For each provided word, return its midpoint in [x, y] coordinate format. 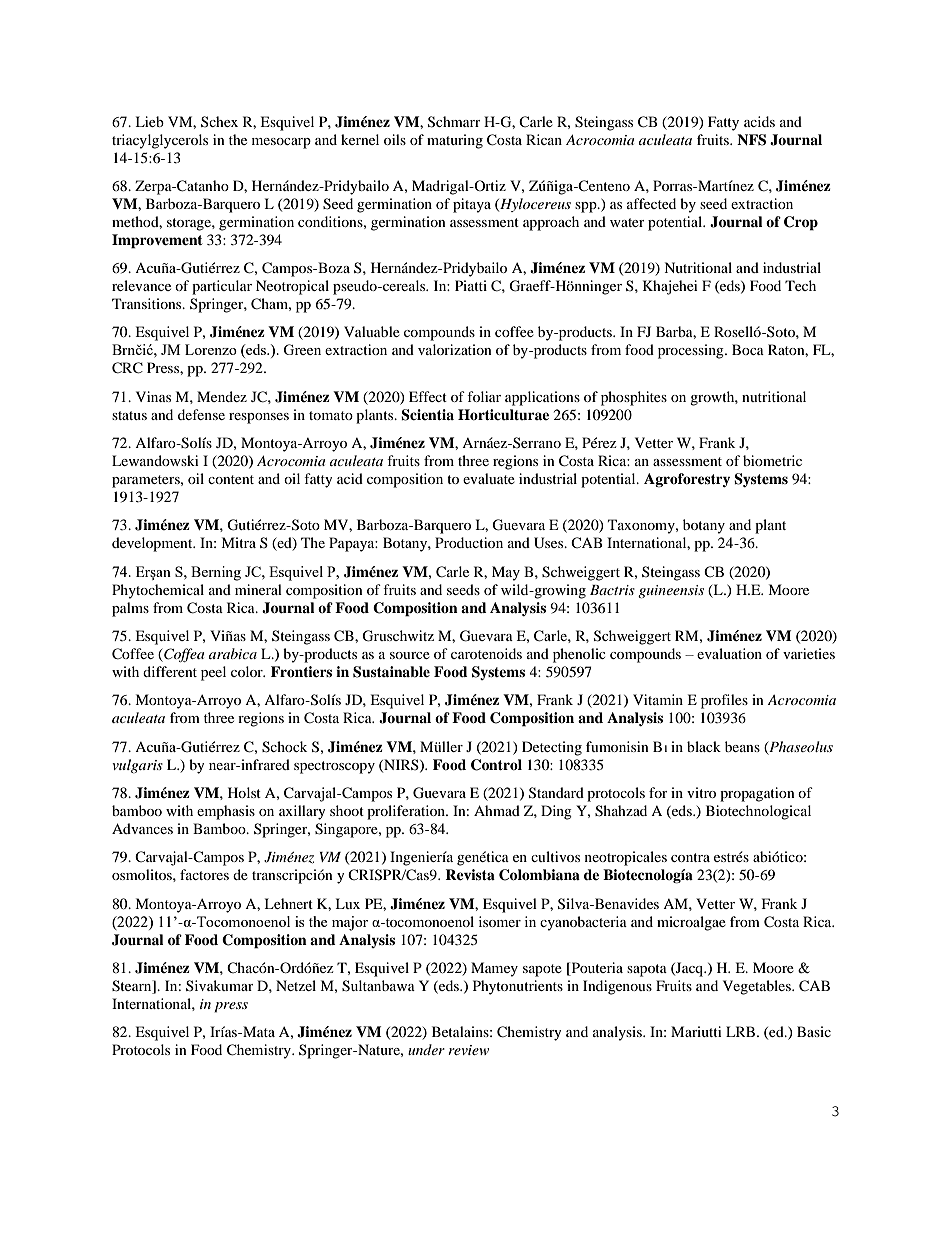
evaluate [489, 478]
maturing [455, 141]
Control [496, 765]
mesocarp [281, 143]
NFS [751, 140]
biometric [772, 460]
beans [742, 746]
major [350, 923]
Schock [284, 747]
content [231, 479]
